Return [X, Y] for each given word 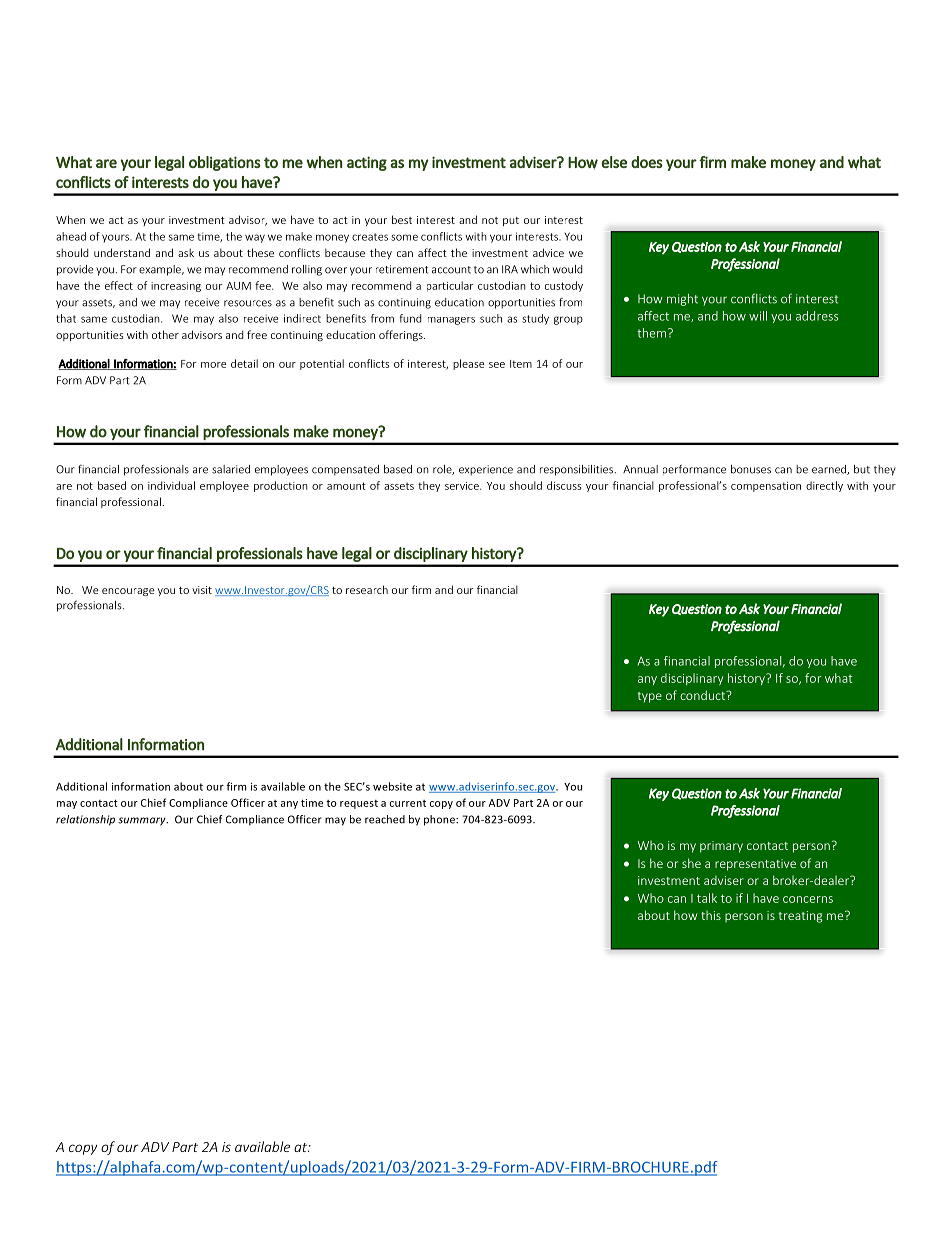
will [758, 316]
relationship [85, 820]
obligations [225, 163]
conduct [704, 695]
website [392, 786]
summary [143, 821]
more [213, 365]
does [647, 162]
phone [440, 820]
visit [202, 590]
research [367, 589]
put [511, 221]
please [468, 364]
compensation [766, 487]
